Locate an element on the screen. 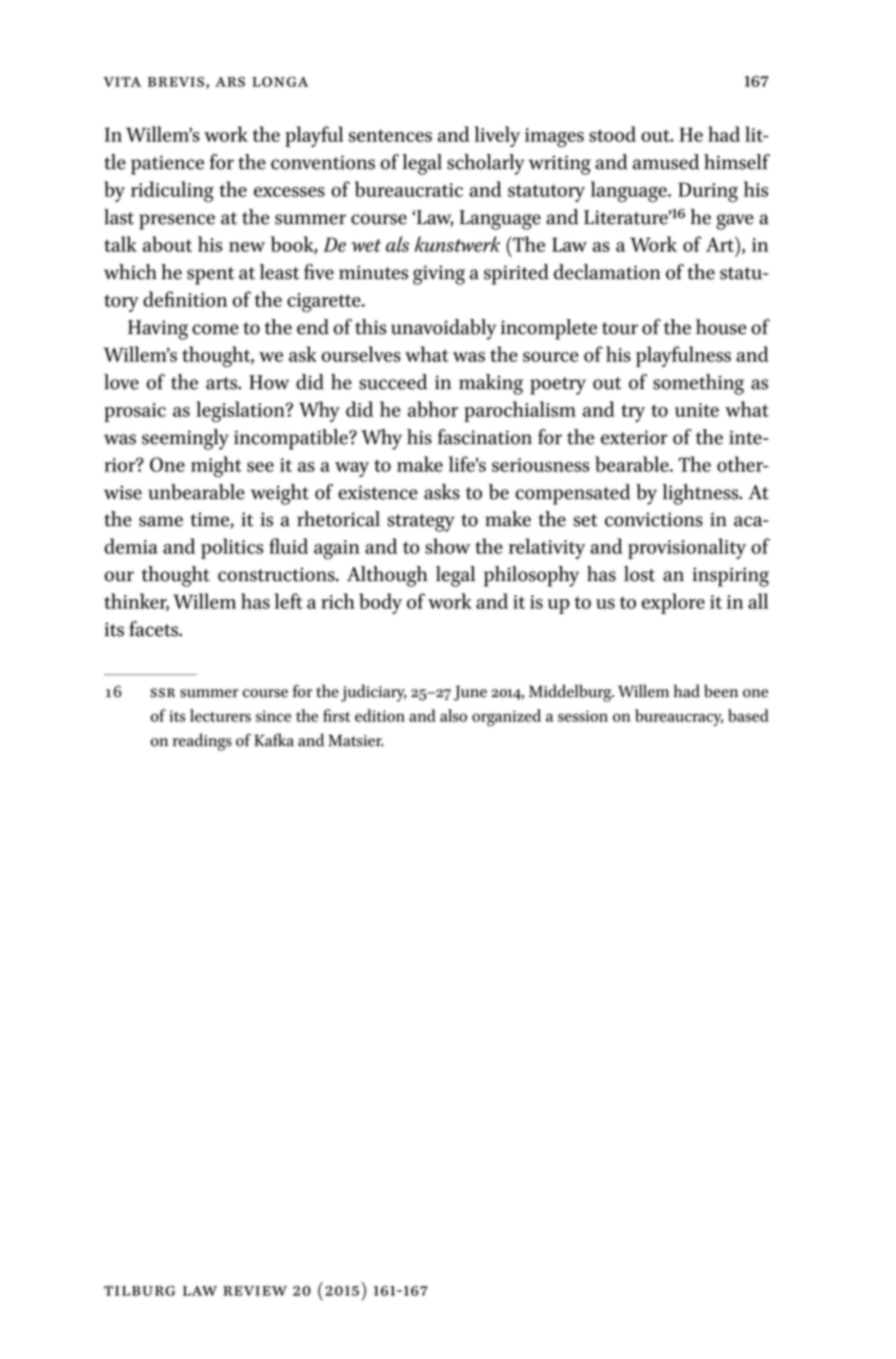 This screenshot has height=1359, width=896. review is located at coordinates (255, 1291).
